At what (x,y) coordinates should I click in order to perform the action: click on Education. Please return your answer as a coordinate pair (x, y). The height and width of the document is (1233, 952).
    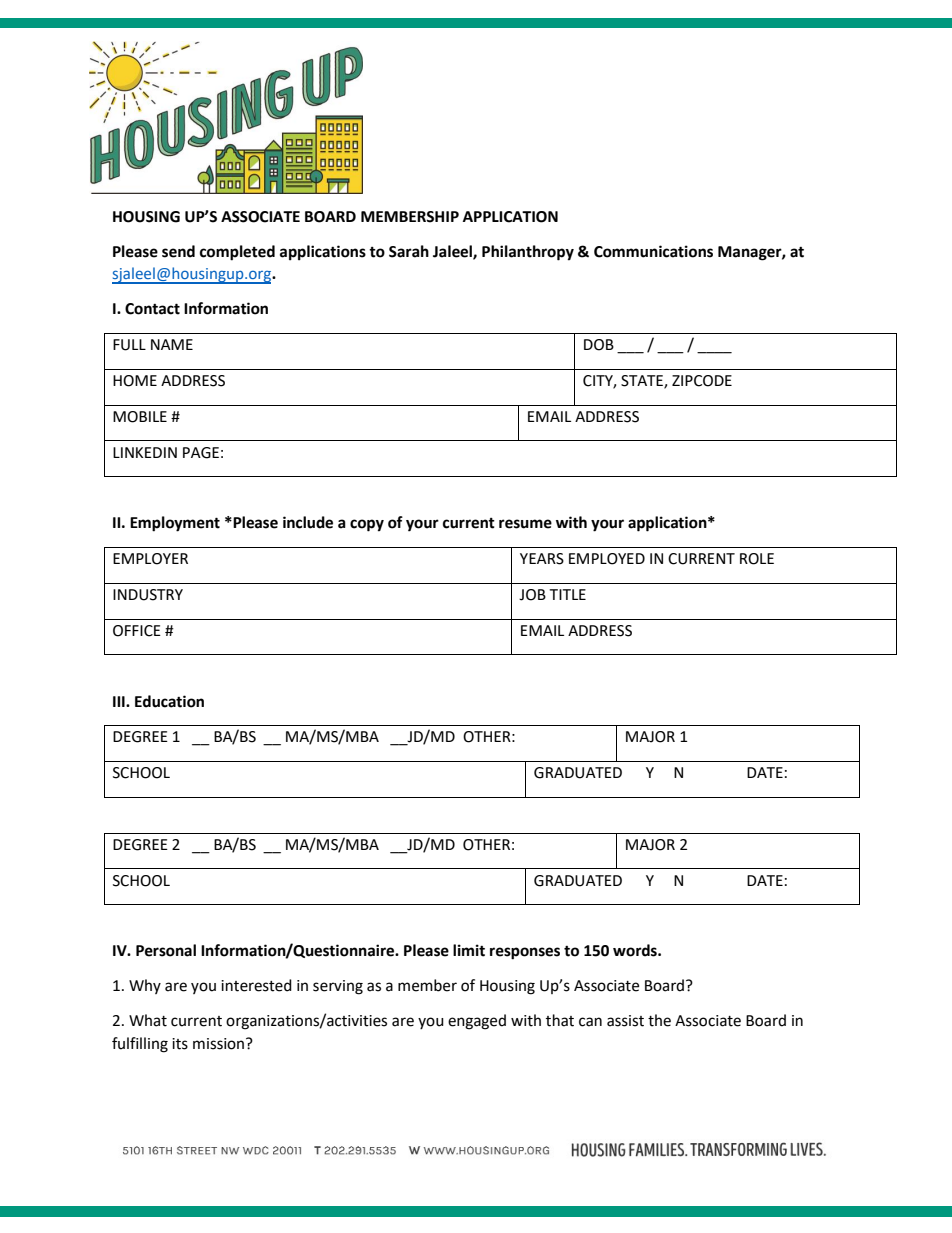
    Looking at the image, I should click on (169, 701).
